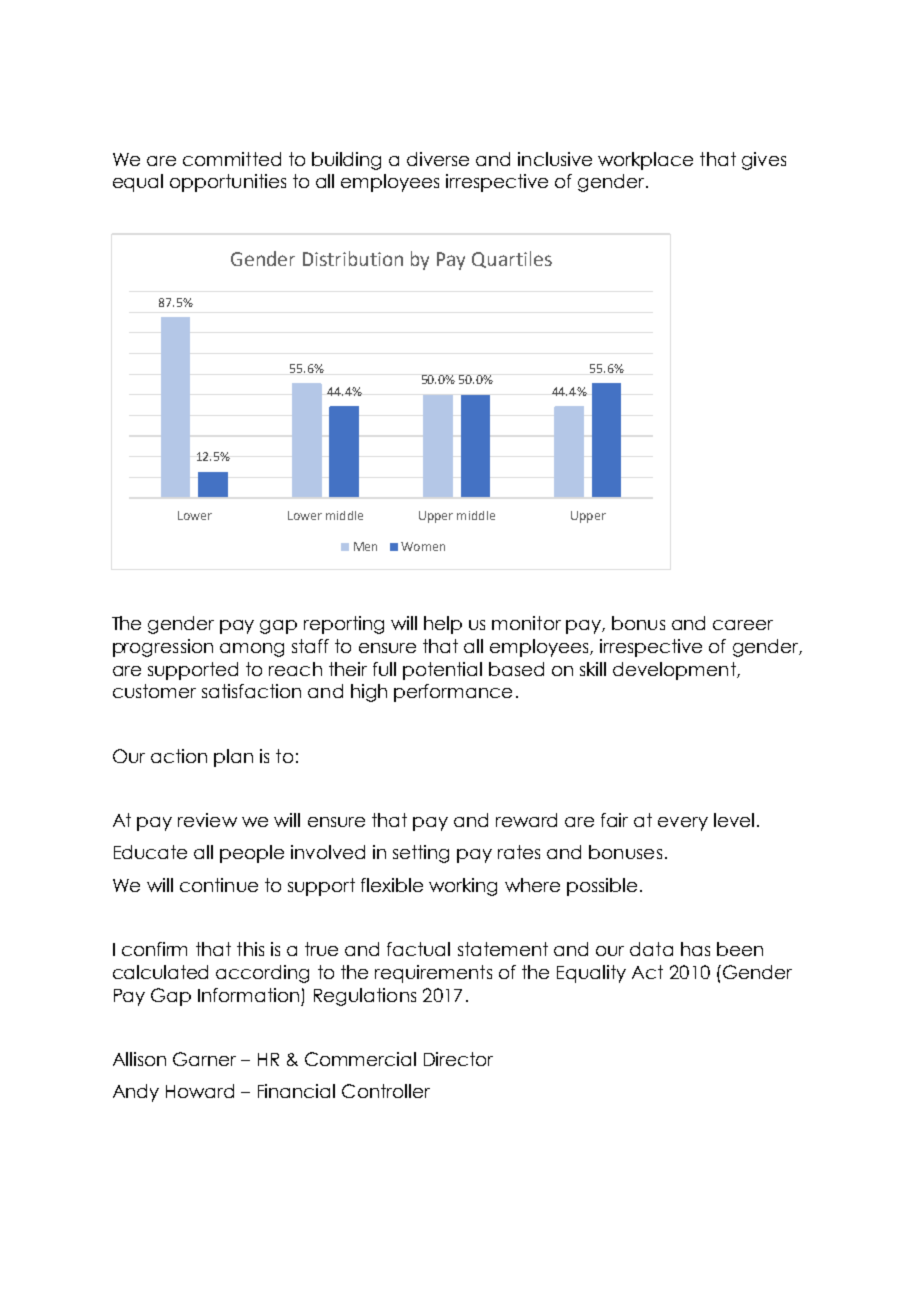 This screenshot has height=1308, width=924. What do you see at coordinates (443, 625) in the screenshot?
I see `help` at bounding box center [443, 625].
